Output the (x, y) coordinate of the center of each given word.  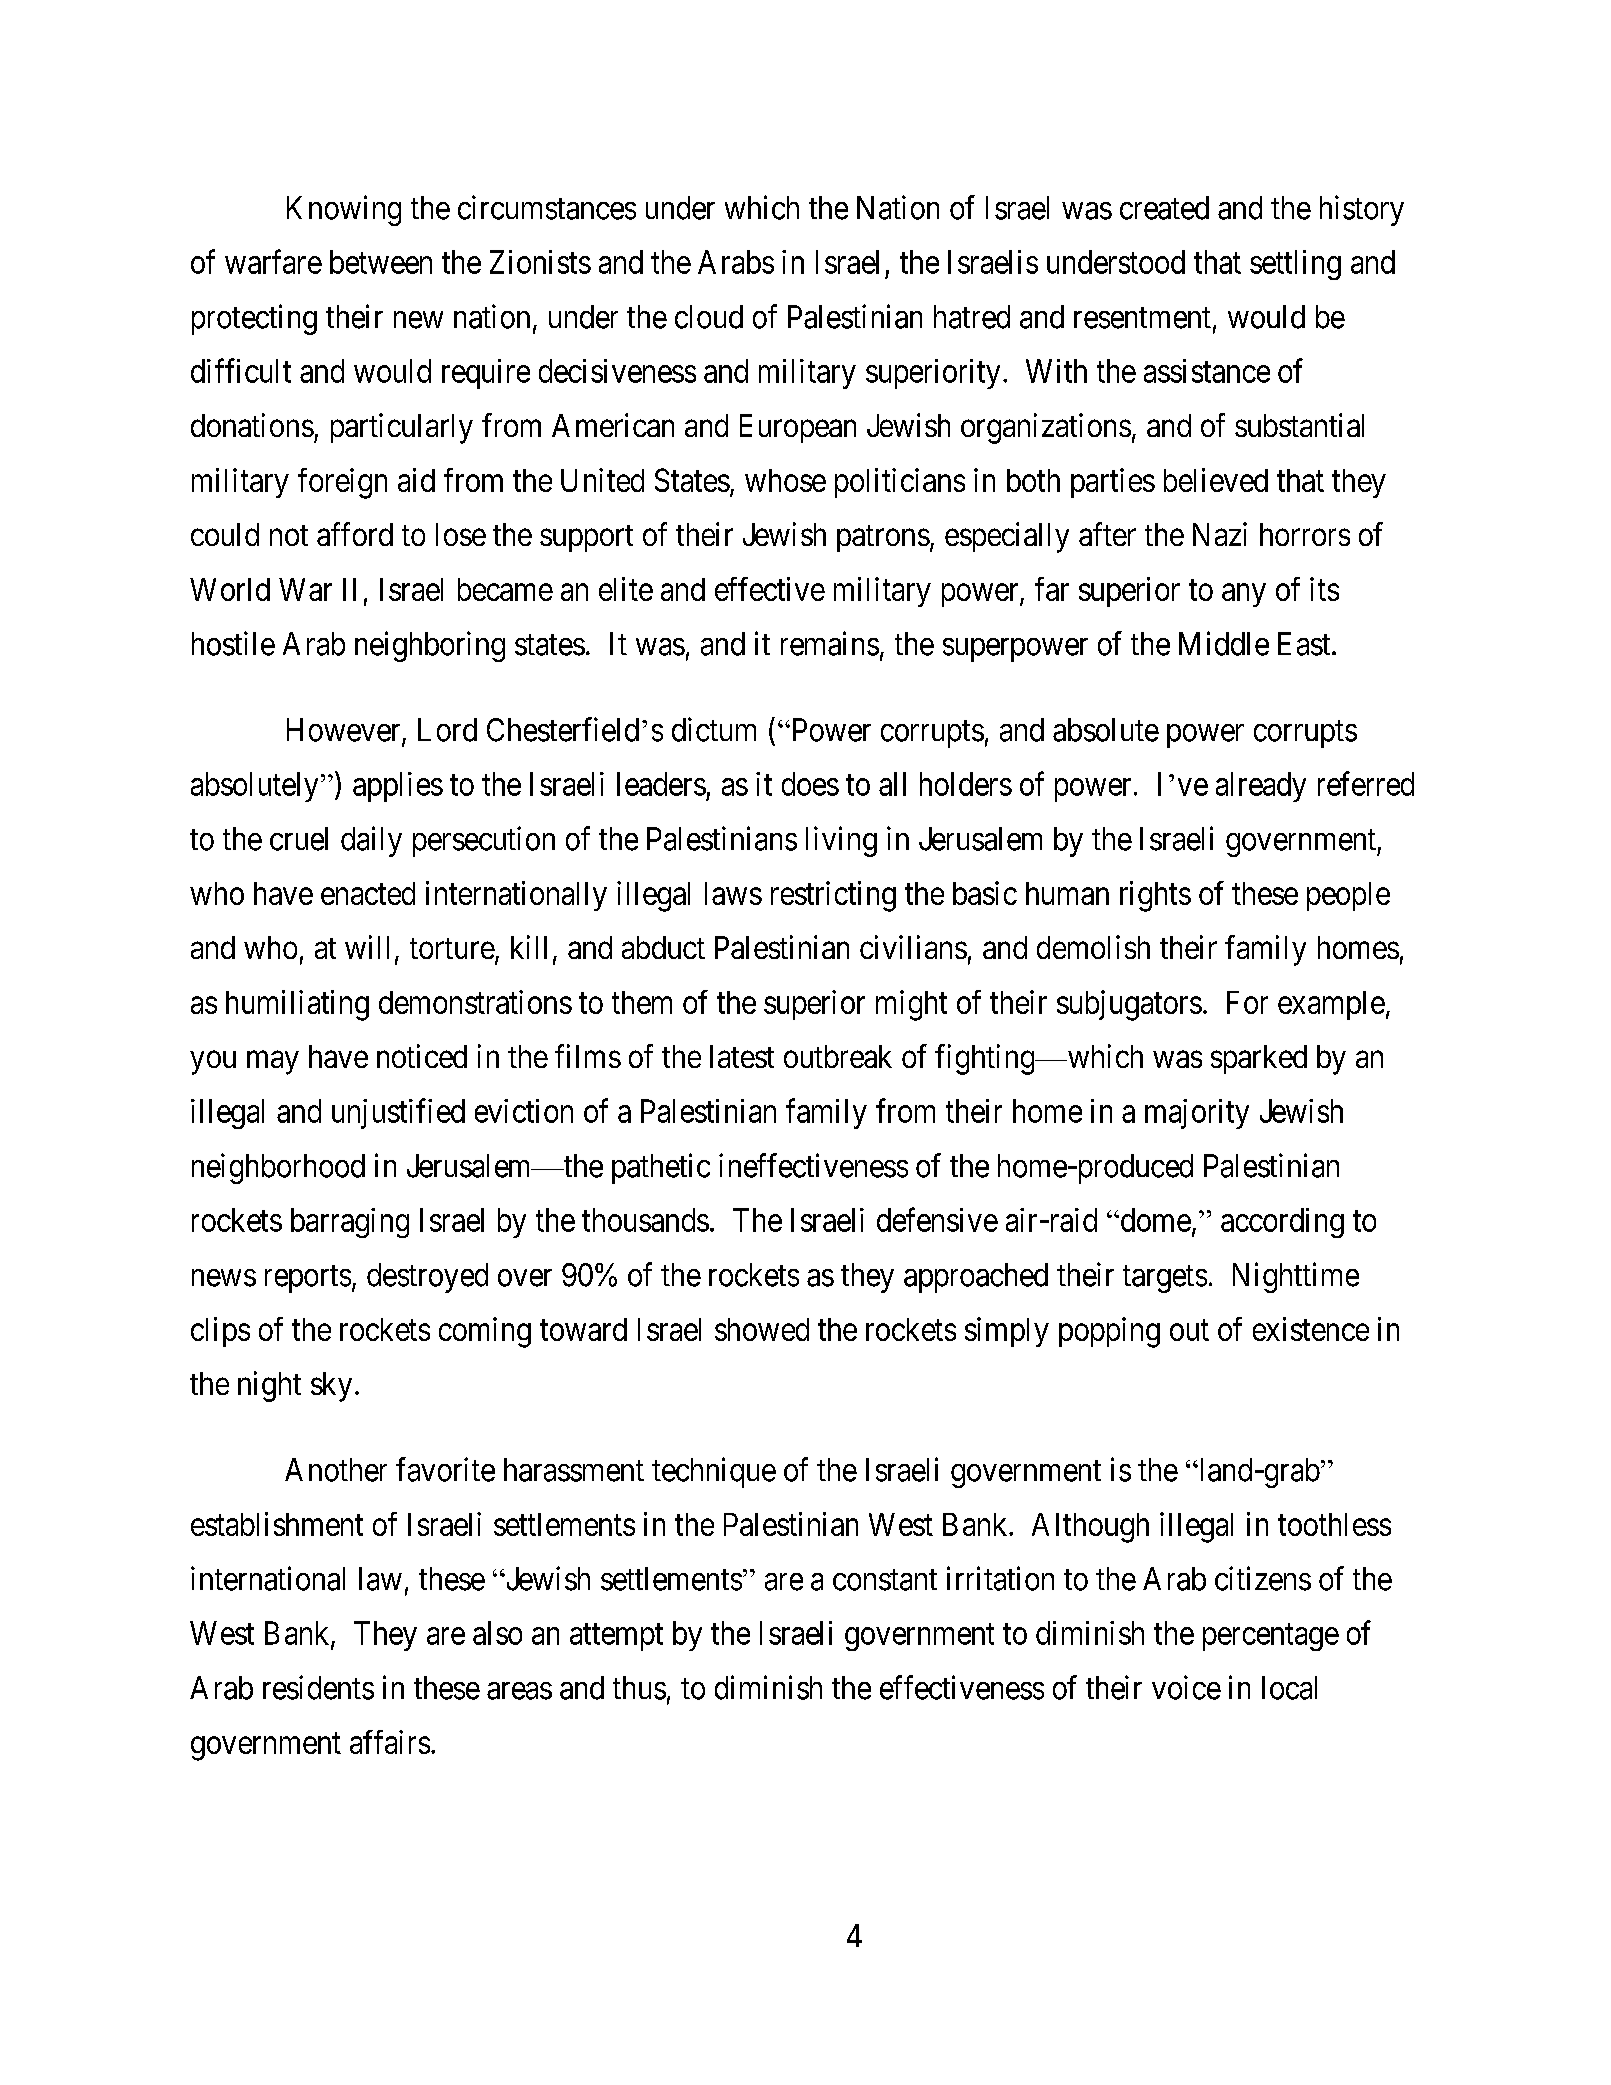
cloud (709, 317)
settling (1295, 265)
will (367, 947)
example (1331, 1005)
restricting (833, 896)
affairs (390, 1742)
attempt (616, 1637)
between (381, 262)
